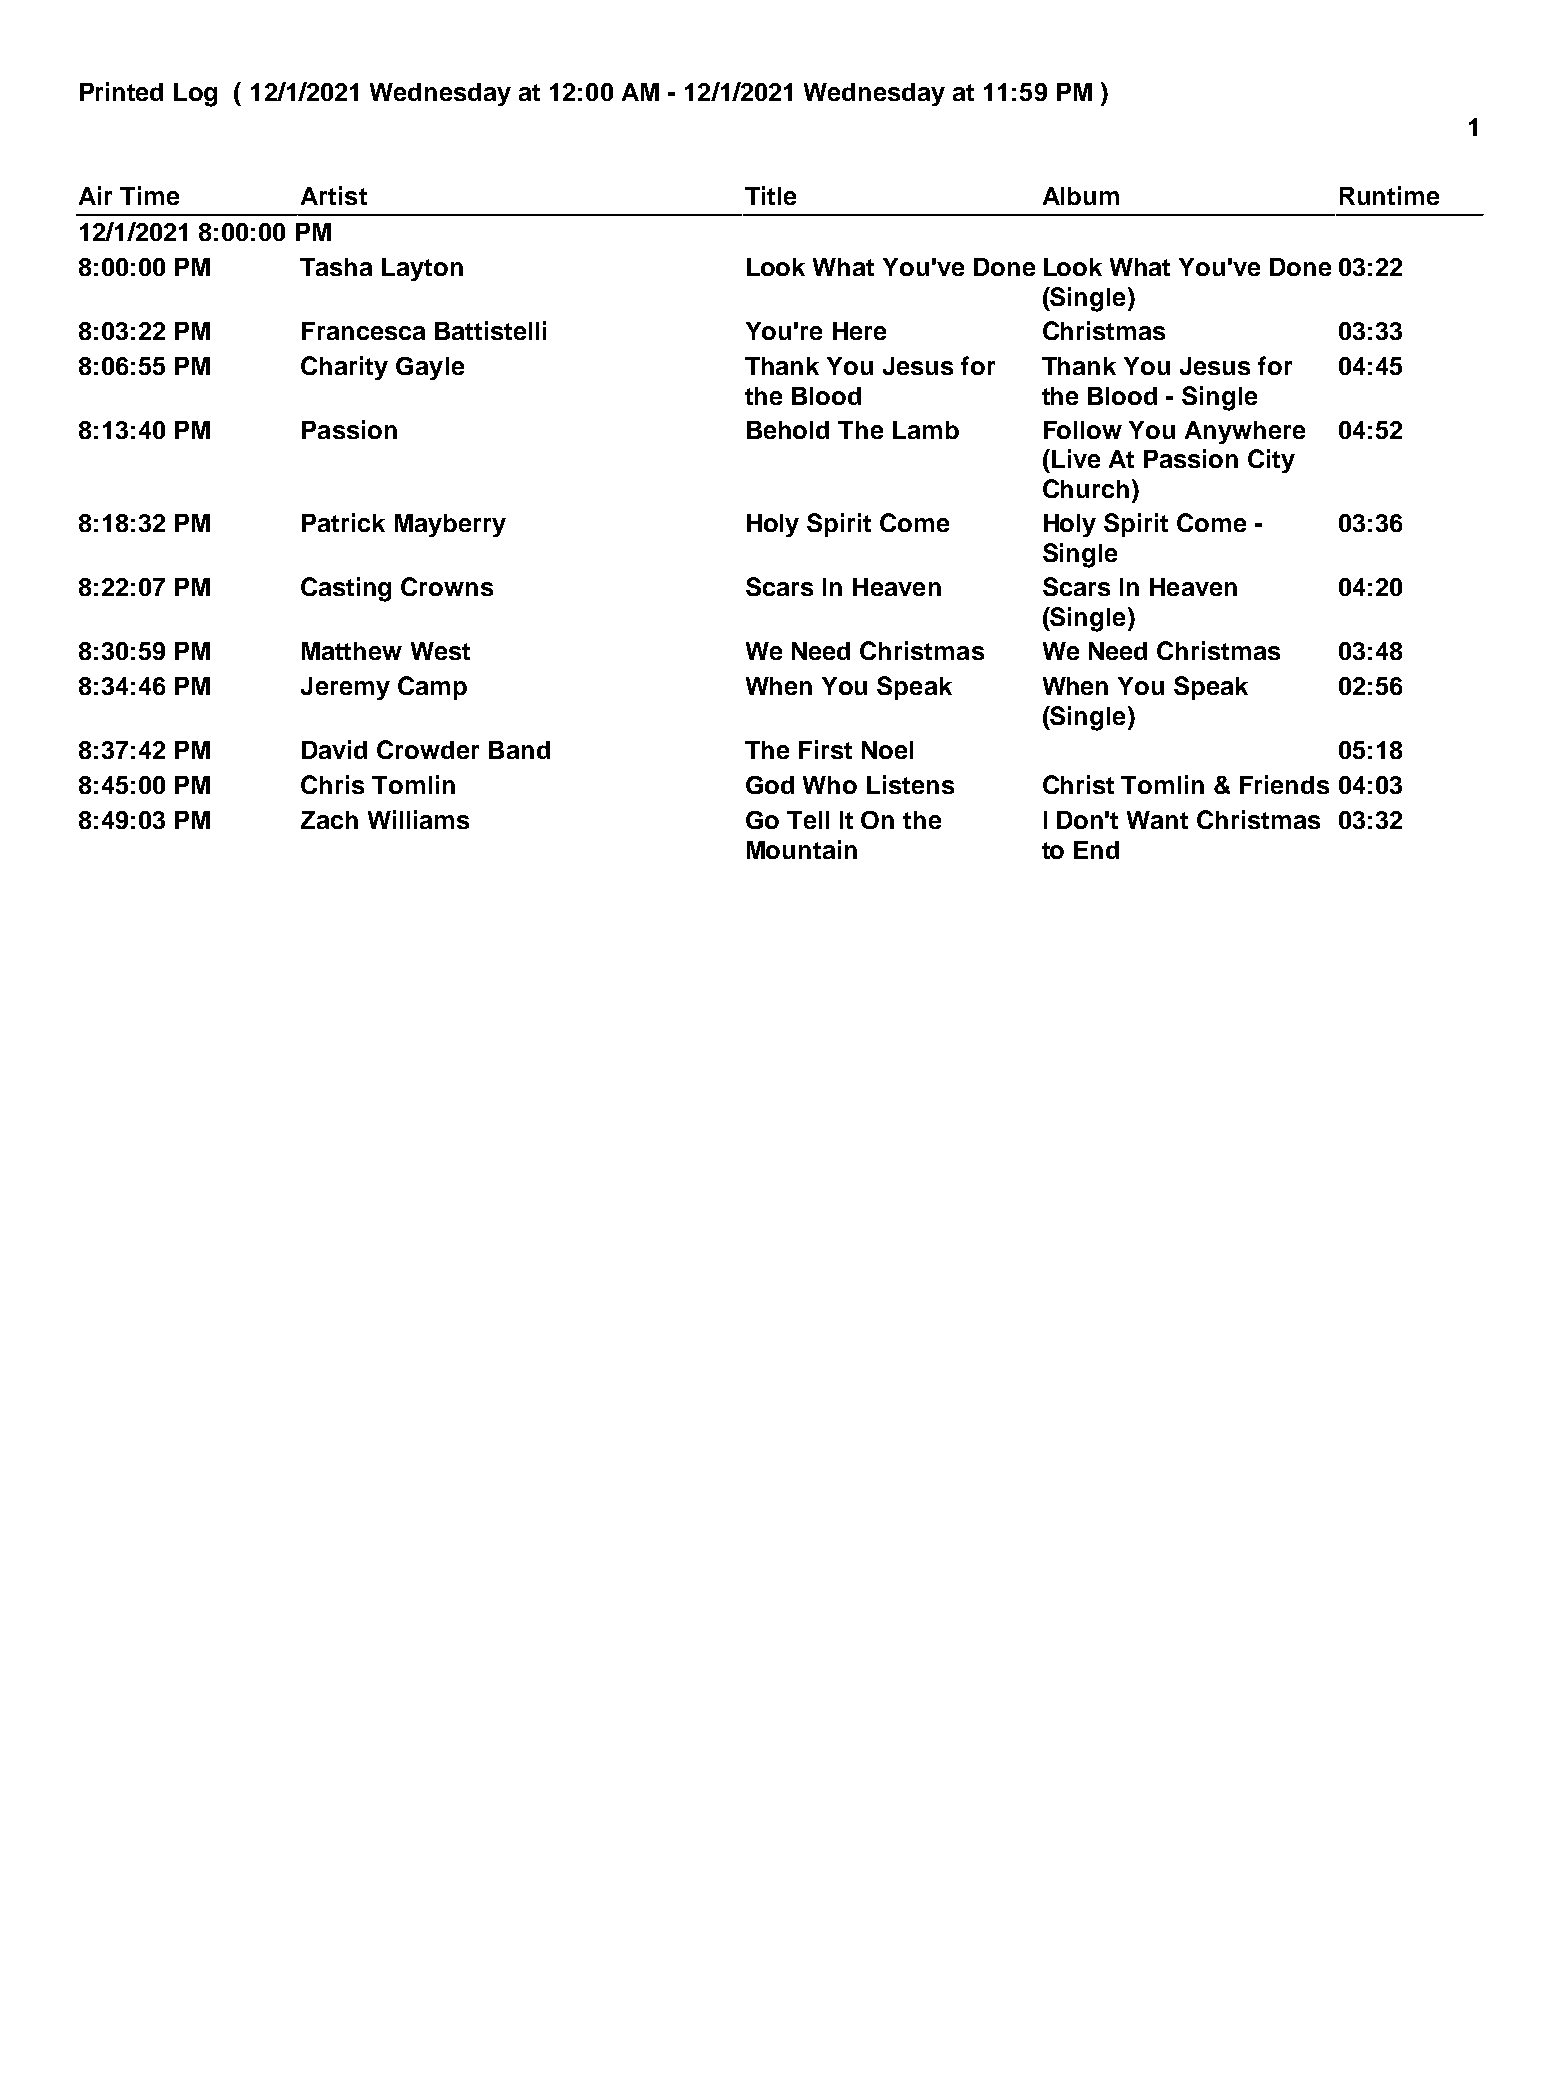 This screenshot has height=2073, width=1558. Describe the element at coordinates (343, 522) in the screenshot. I see `Patrick` at that location.
